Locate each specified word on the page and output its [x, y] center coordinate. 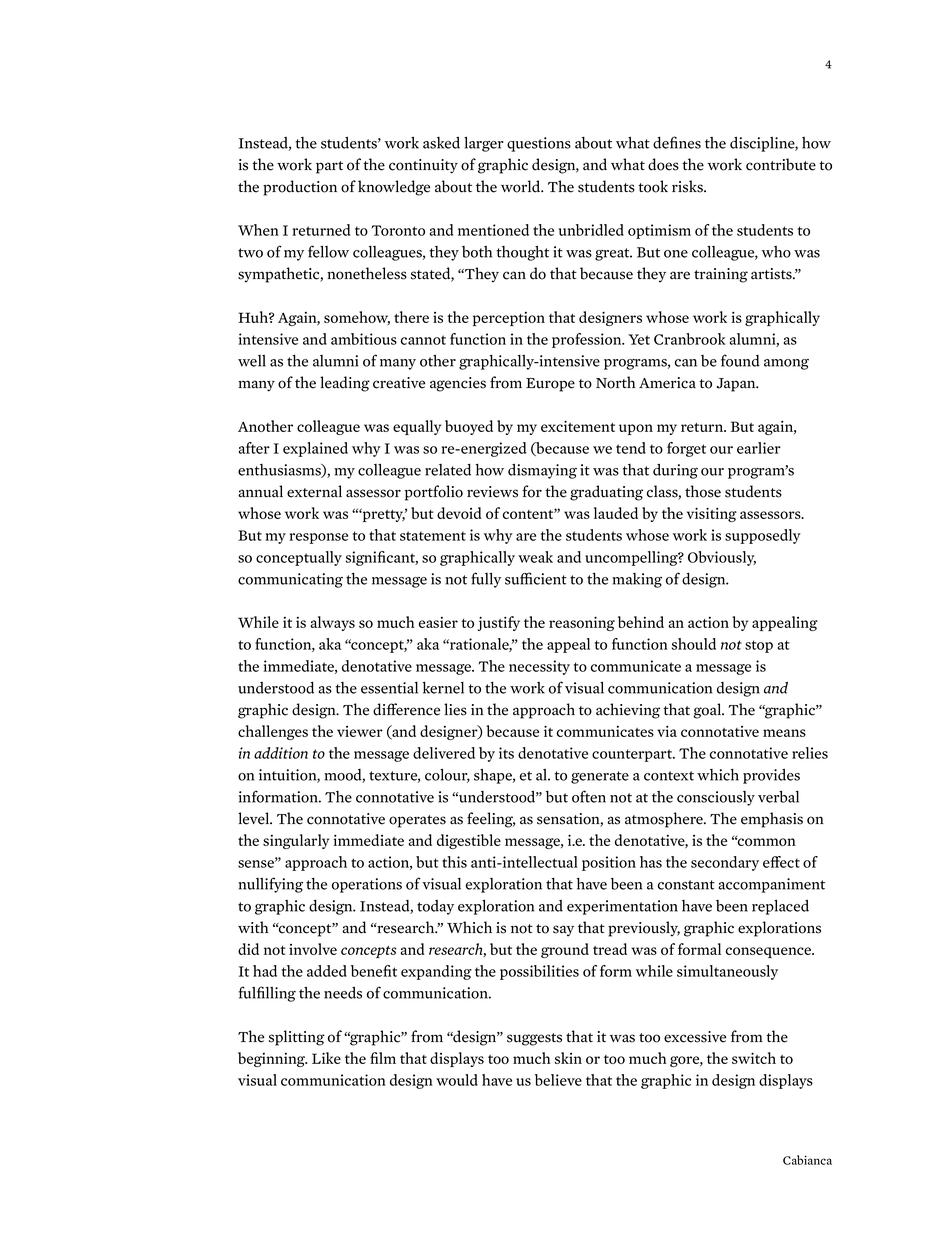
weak [535, 557]
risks [688, 186]
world [522, 186]
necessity [539, 667]
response [318, 538]
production [300, 188]
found [740, 360]
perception [509, 319]
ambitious [364, 339]
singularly [296, 841]
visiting [712, 514]
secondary [725, 863]
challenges [273, 732]
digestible [469, 841]
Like [326, 1058]
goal [708, 711]
